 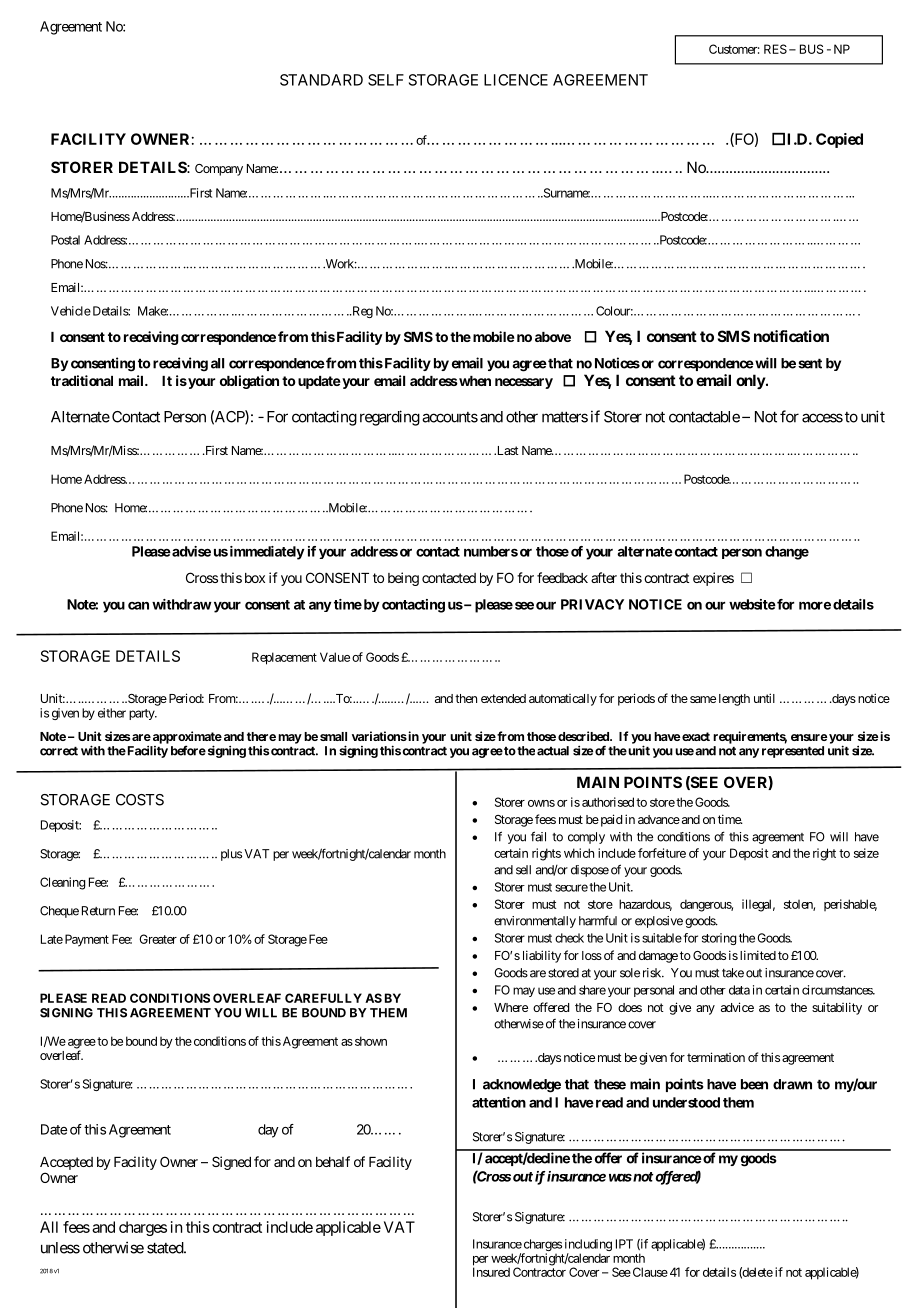 I want to click on only, so click(x=751, y=381).
